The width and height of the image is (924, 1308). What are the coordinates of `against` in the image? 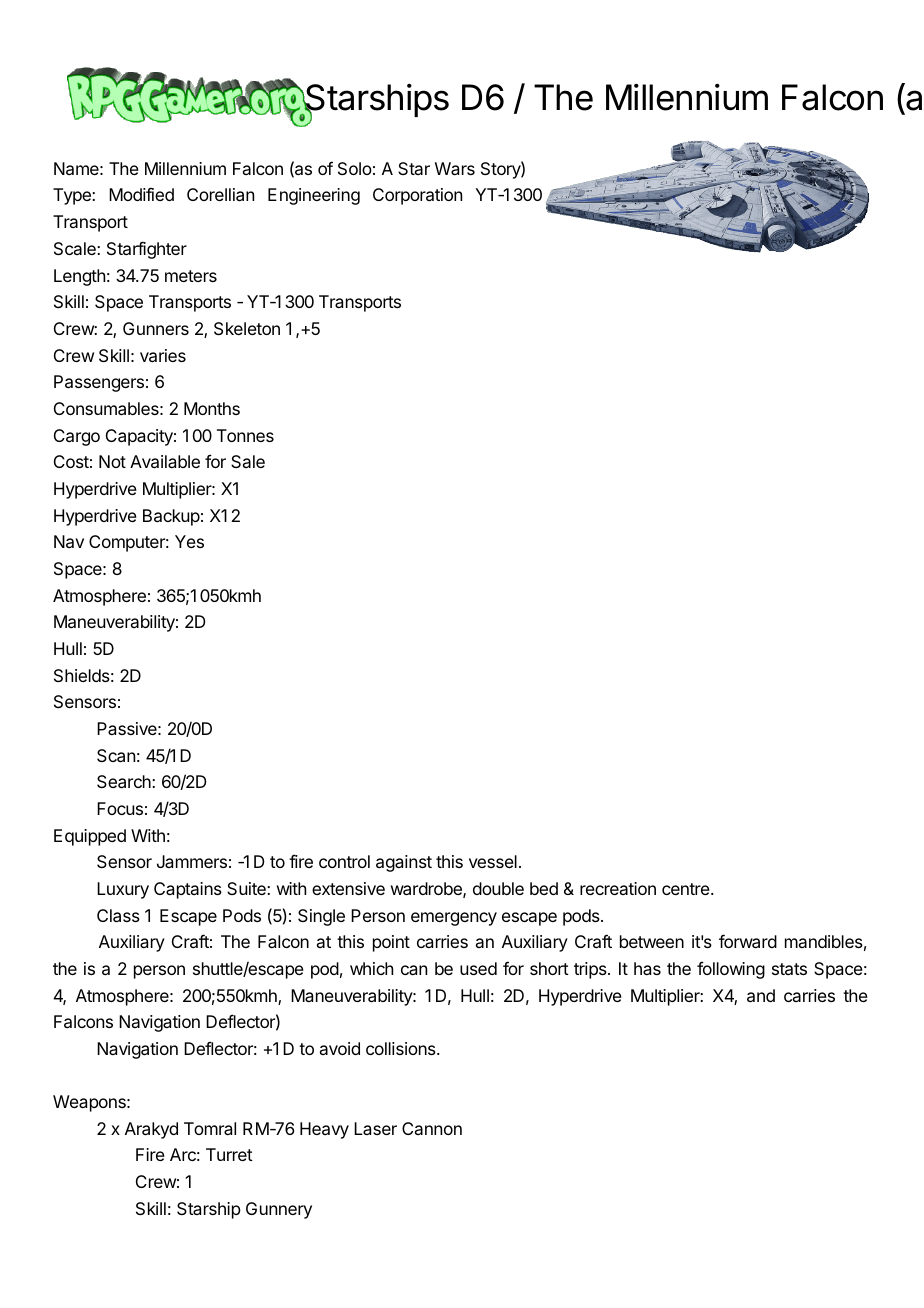 It's located at (404, 863).
